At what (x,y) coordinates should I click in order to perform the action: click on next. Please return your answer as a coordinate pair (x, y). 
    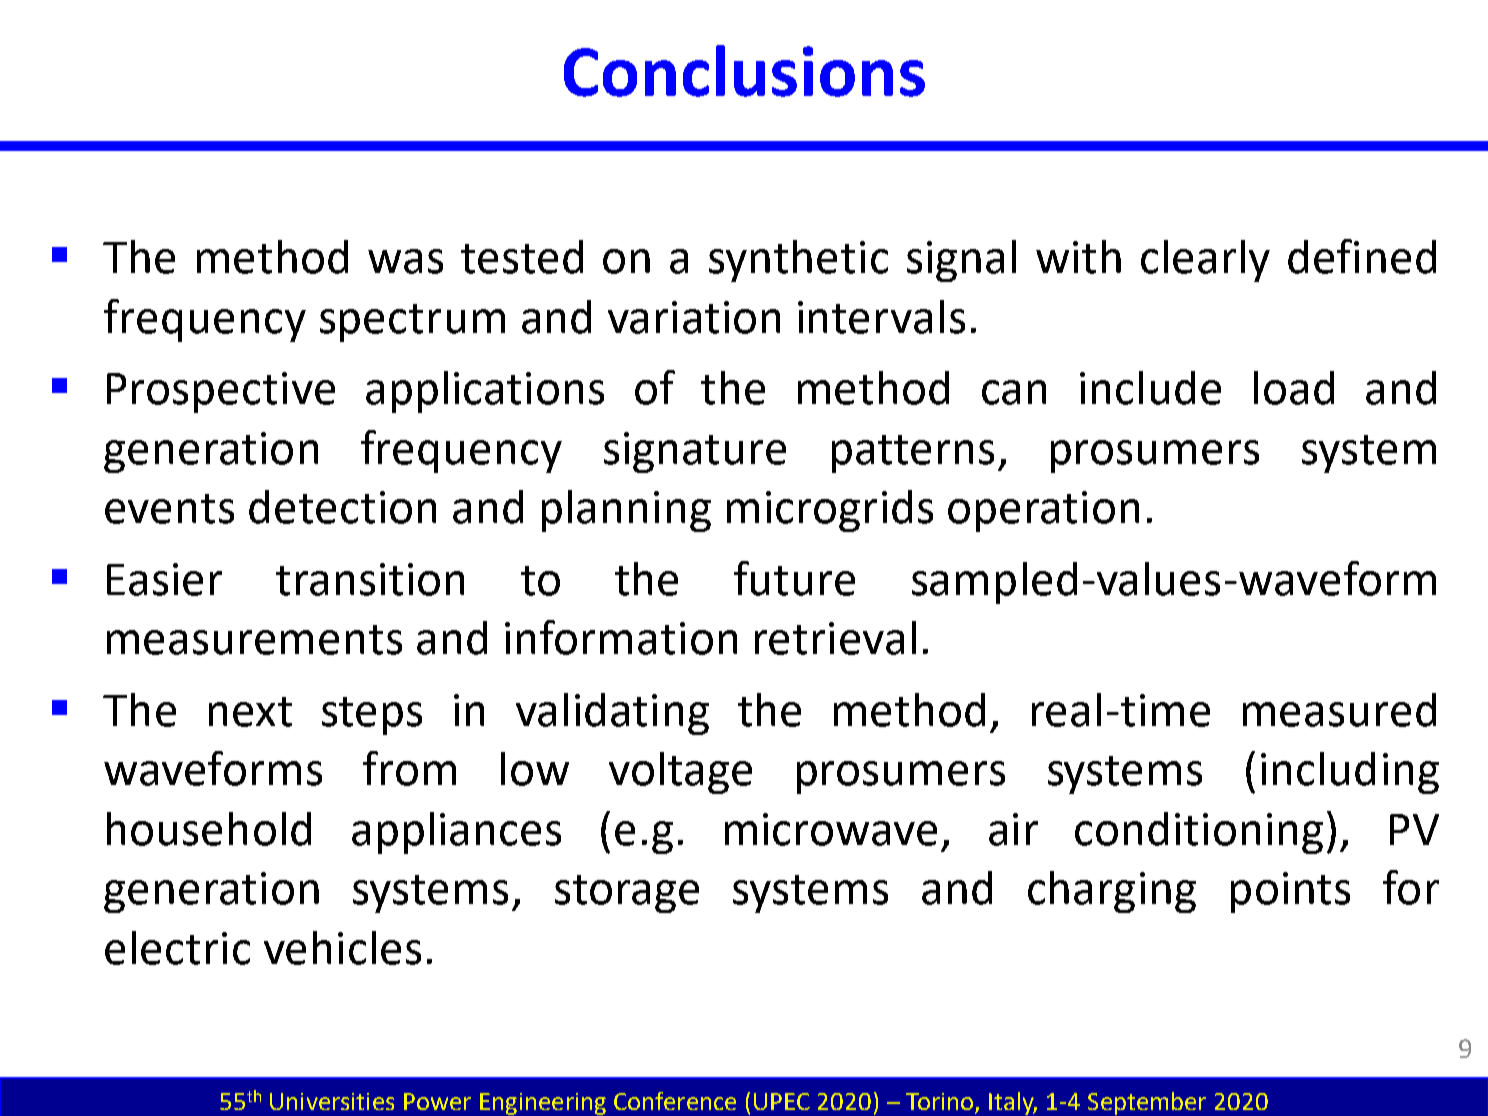
    Looking at the image, I should click on (250, 712).
